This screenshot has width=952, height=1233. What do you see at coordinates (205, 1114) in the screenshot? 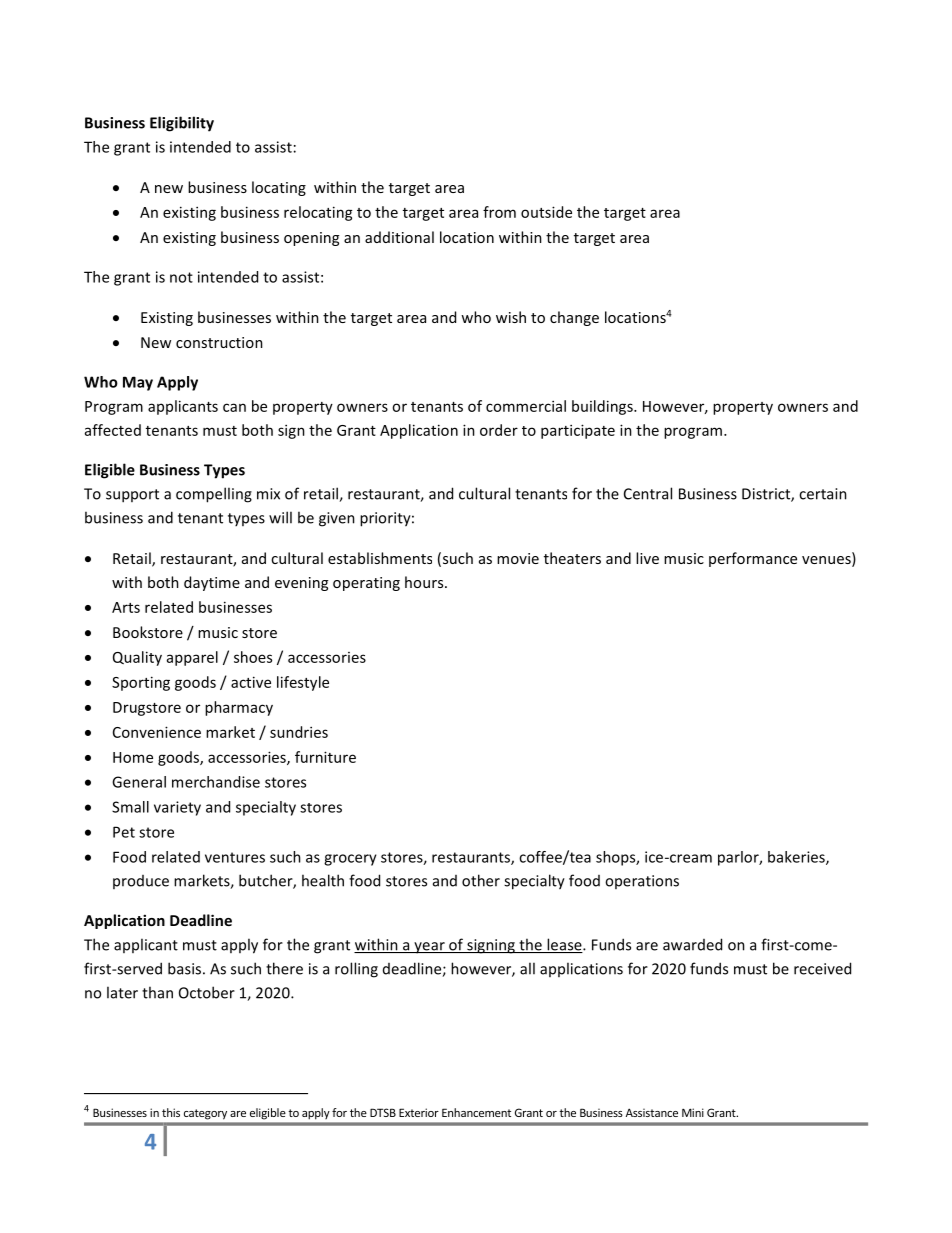
I see `category` at bounding box center [205, 1114].
